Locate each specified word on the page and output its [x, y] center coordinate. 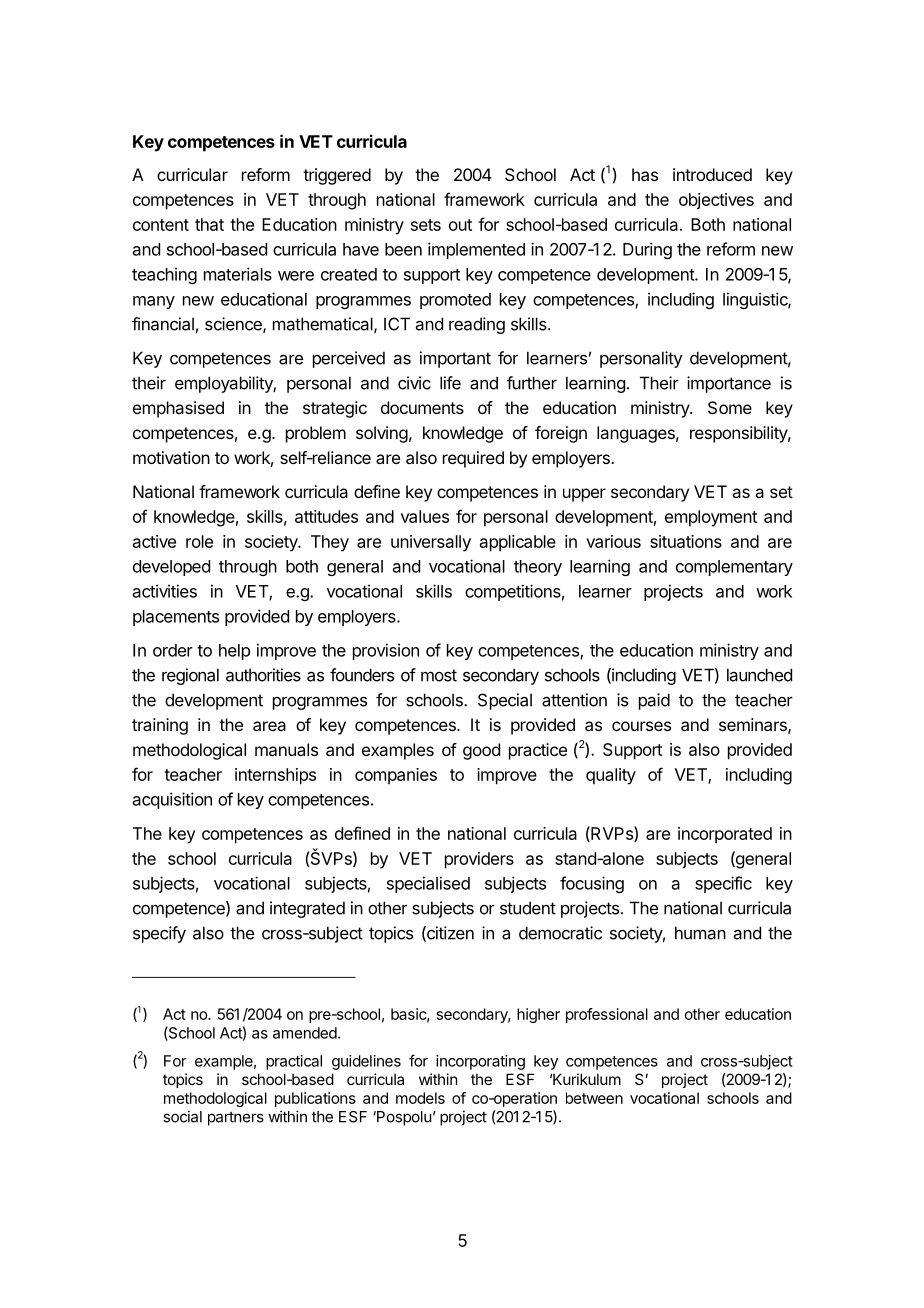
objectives [716, 201]
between [594, 1098]
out [460, 225]
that [209, 224]
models [420, 1098]
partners [236, 1119]
